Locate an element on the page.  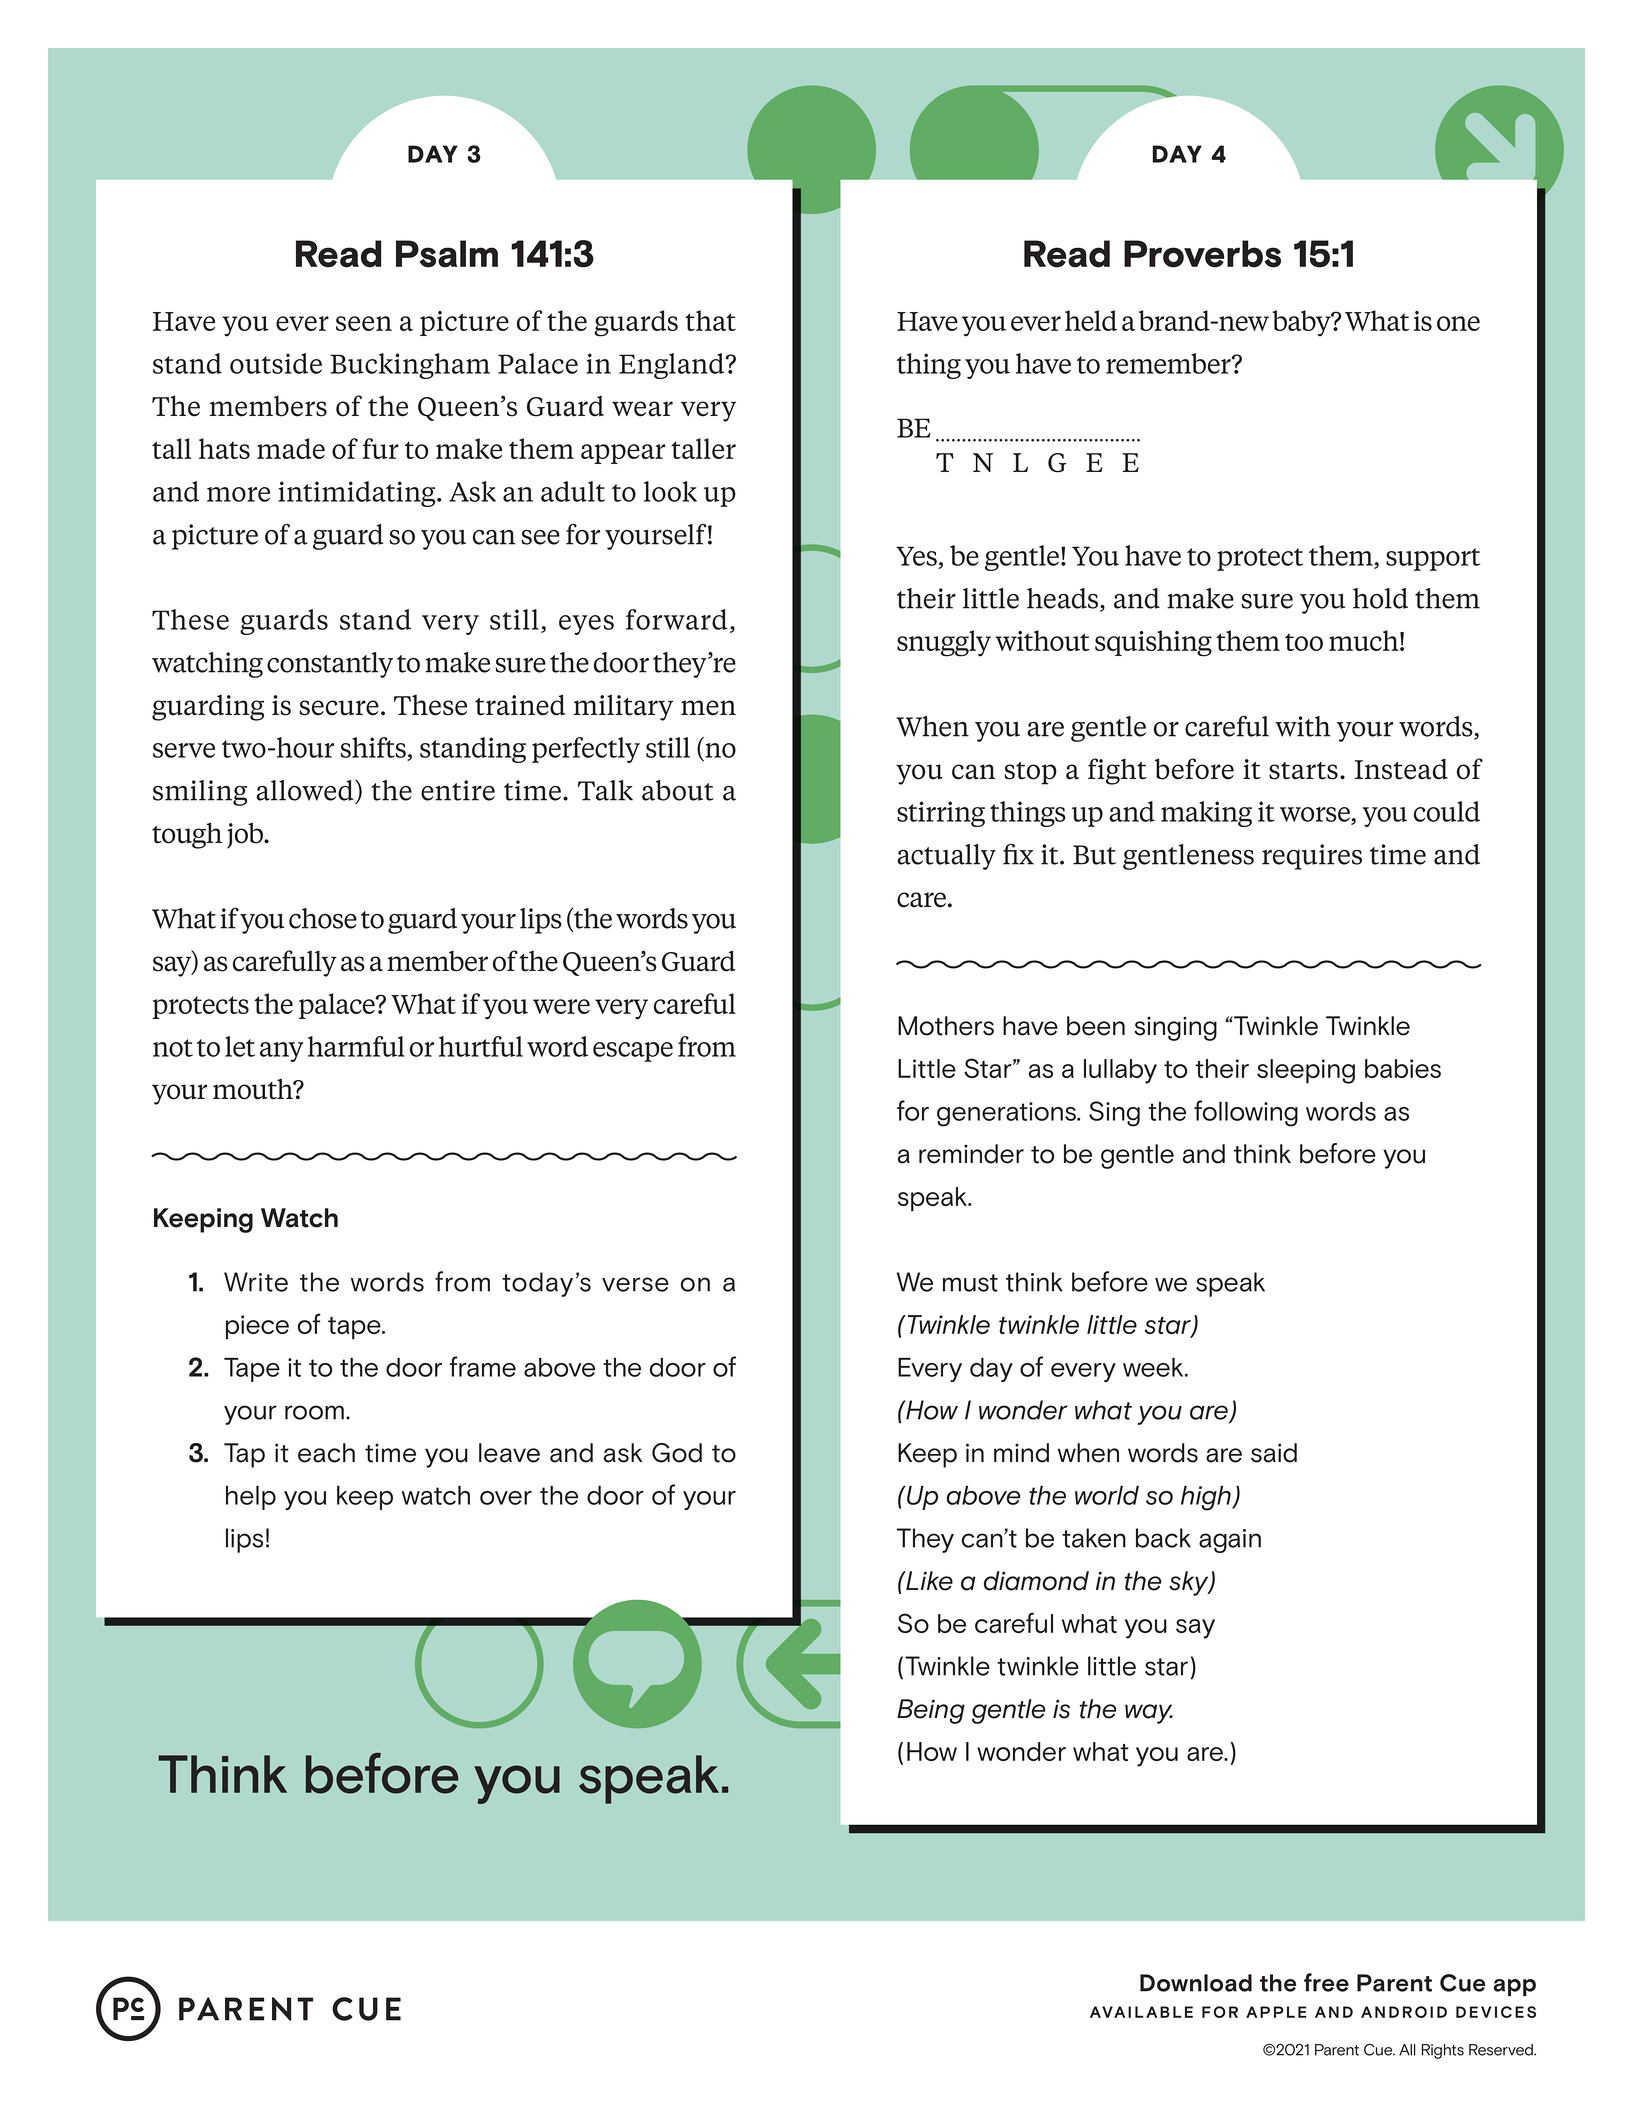
help is located at coordinates (251, 1497).
